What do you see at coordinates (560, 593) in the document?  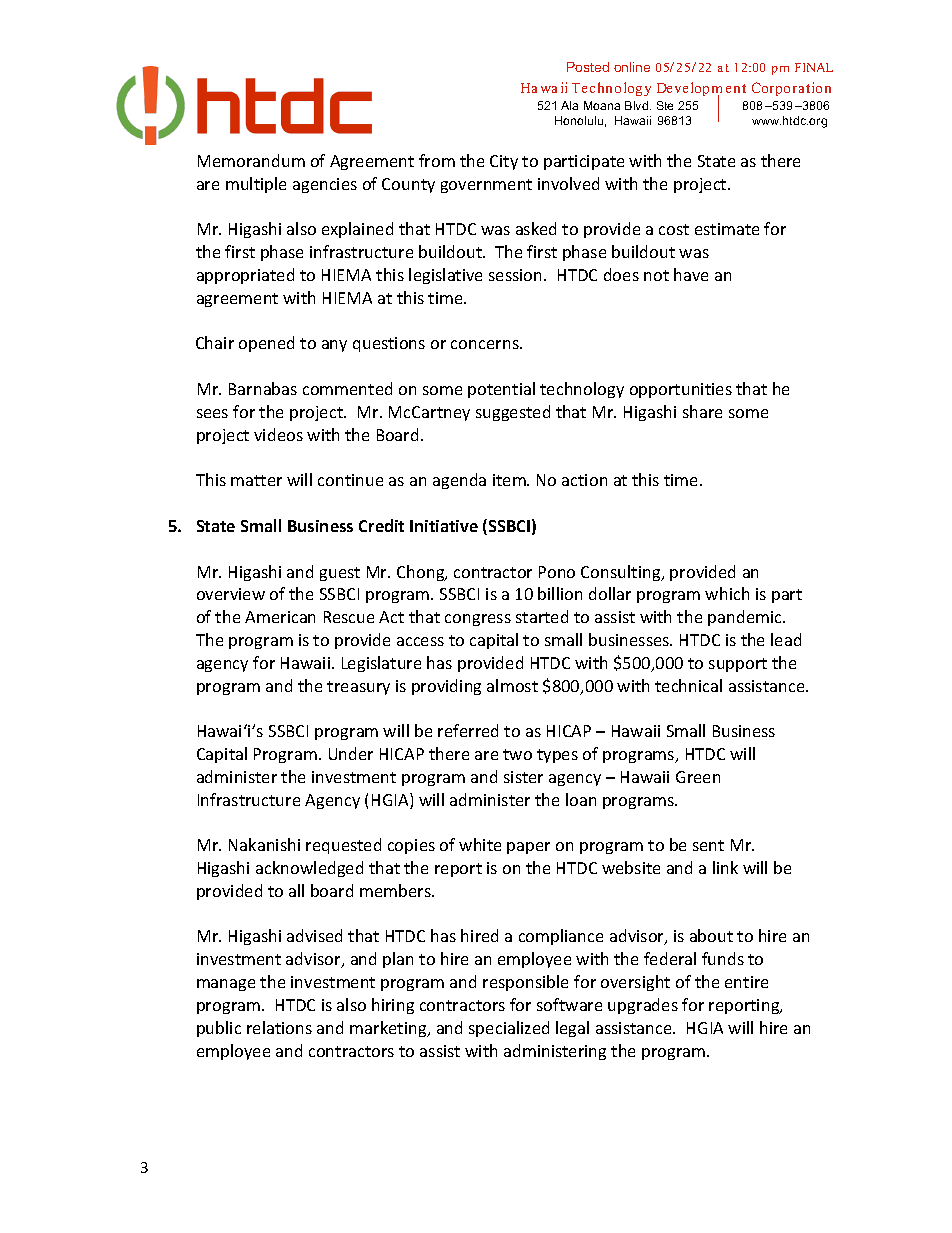 I see `billion` at bounding box center [560, 593].
